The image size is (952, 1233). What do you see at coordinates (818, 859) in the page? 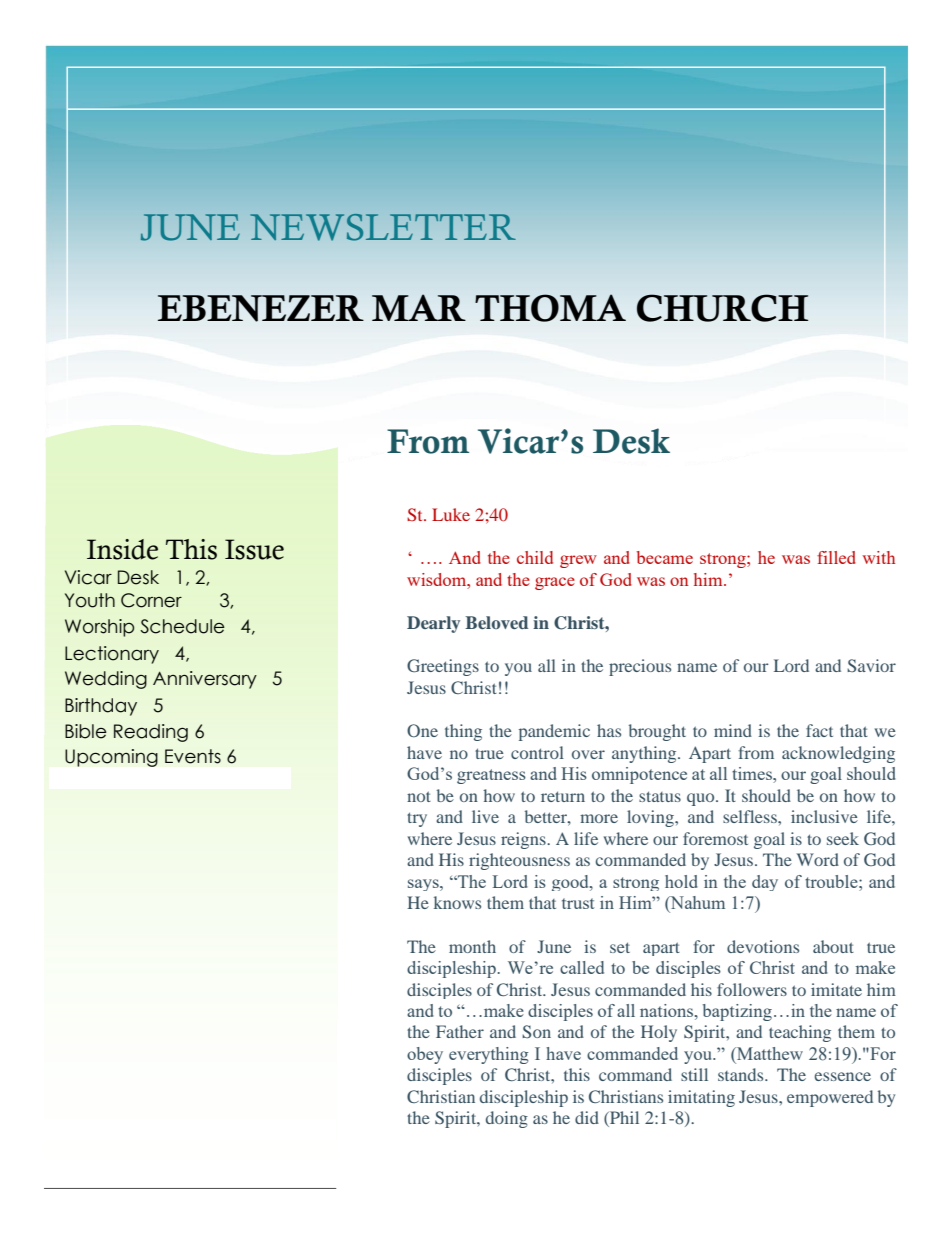
I see `Word` at bounding box center [818, 859].
